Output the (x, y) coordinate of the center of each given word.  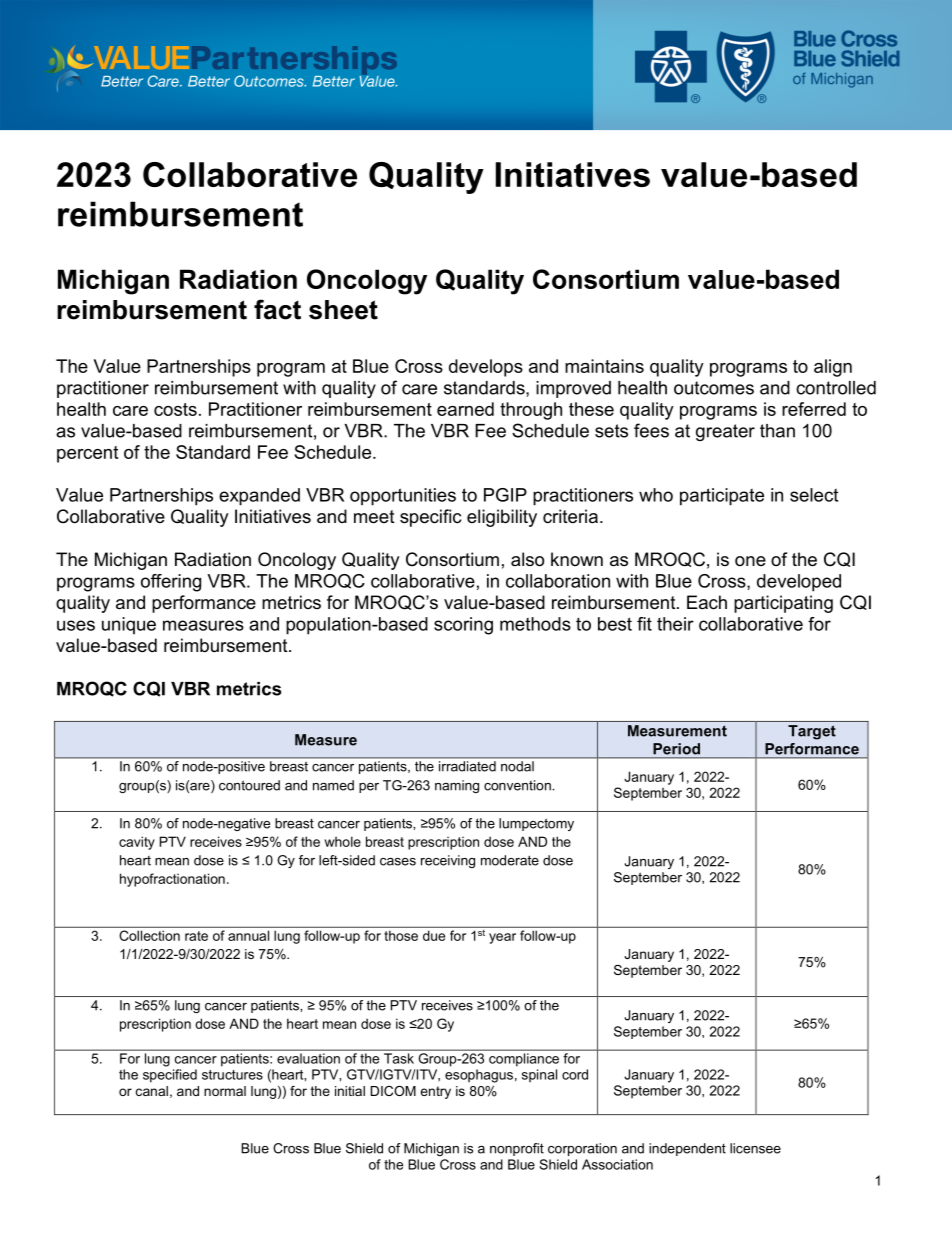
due (434, 936)
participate (722, 497)
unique (129, 625)
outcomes (714, 388)
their (675, 624)
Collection (150, 935)
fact (277, 309)
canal (152, 1091)
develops (486, 368)
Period (676, 749)
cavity (137, 843)
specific (430, 518)
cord (575, 1074)
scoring (463, 626)
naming (457, 786)
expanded (259, 497)
